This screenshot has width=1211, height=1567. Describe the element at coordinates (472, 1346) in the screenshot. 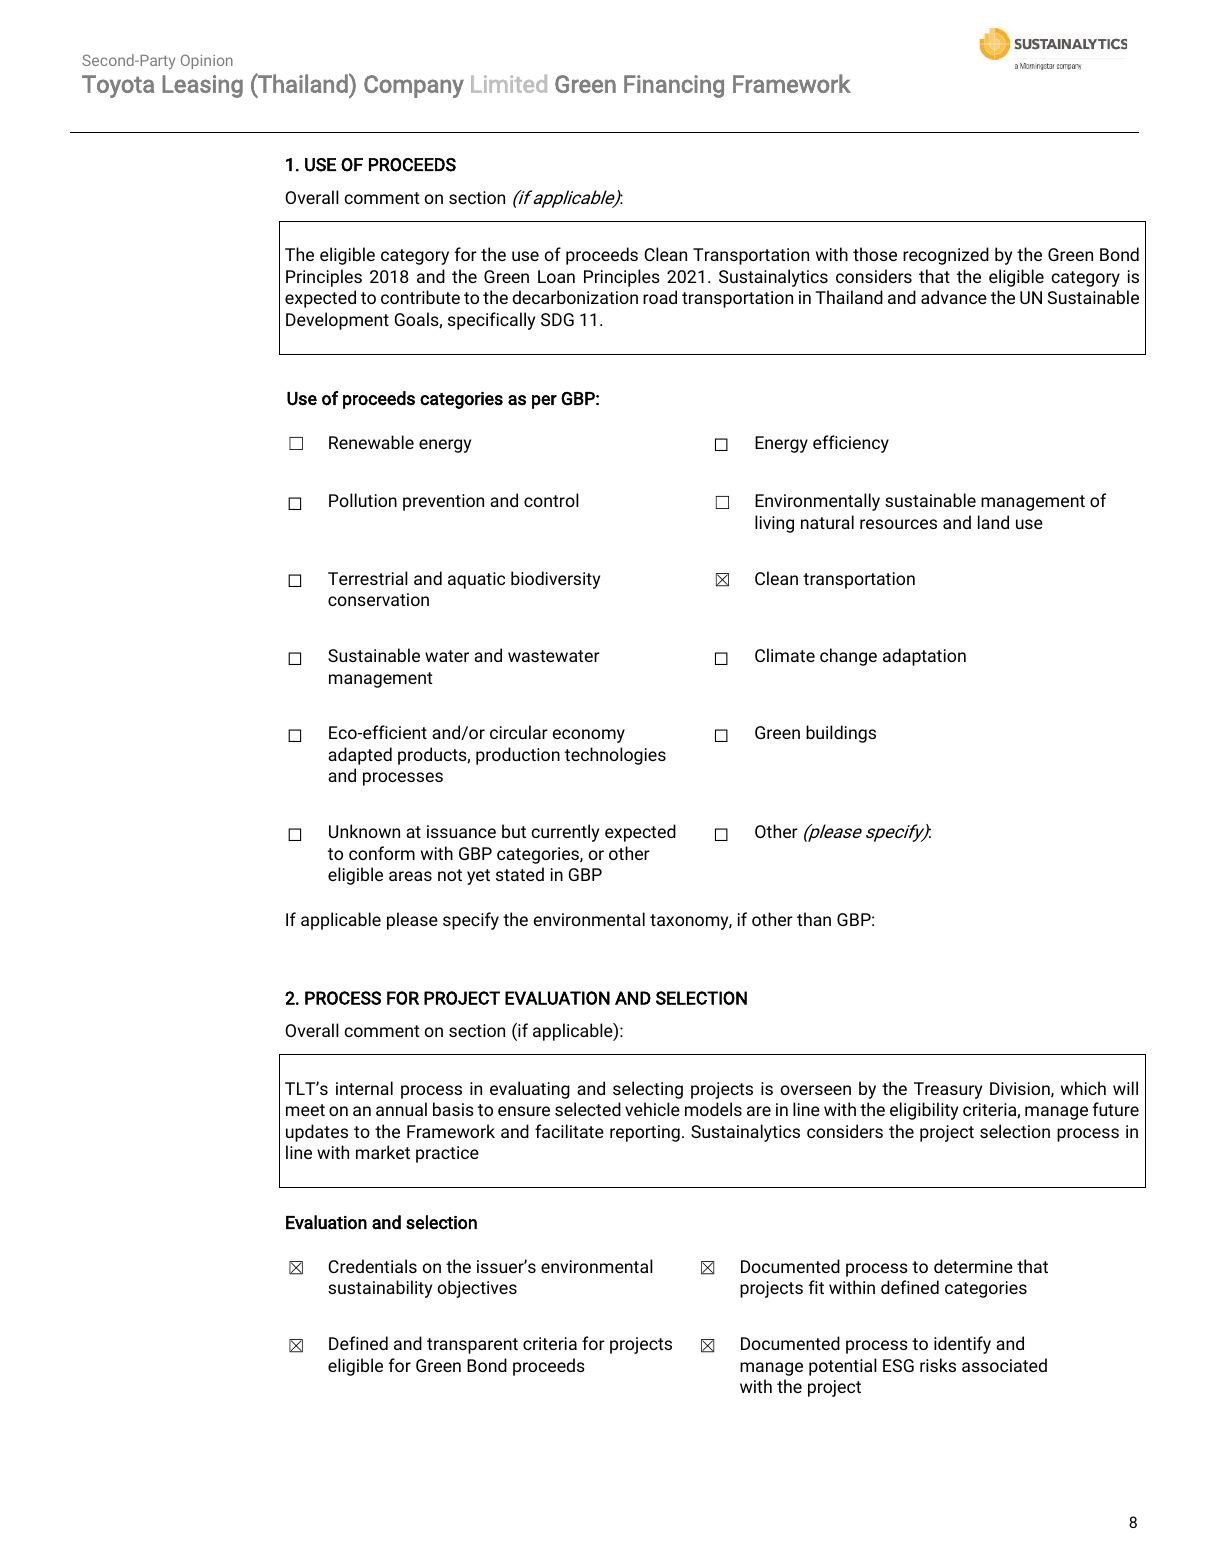

I see `transparent` at that location.
